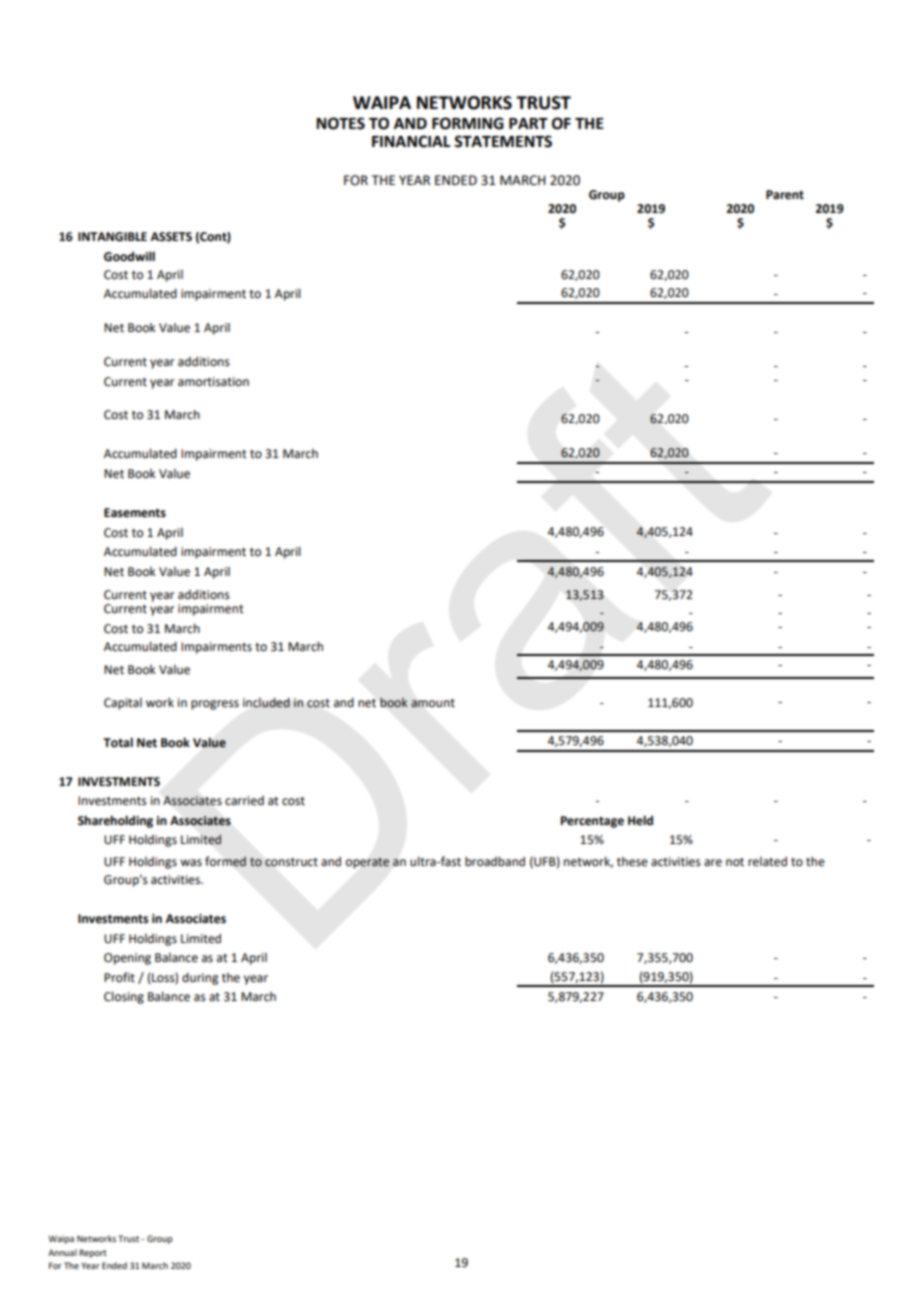  What do you see at coordinates (433, 703) in the document?
I see `amount` at bounding box center [433, 703].
